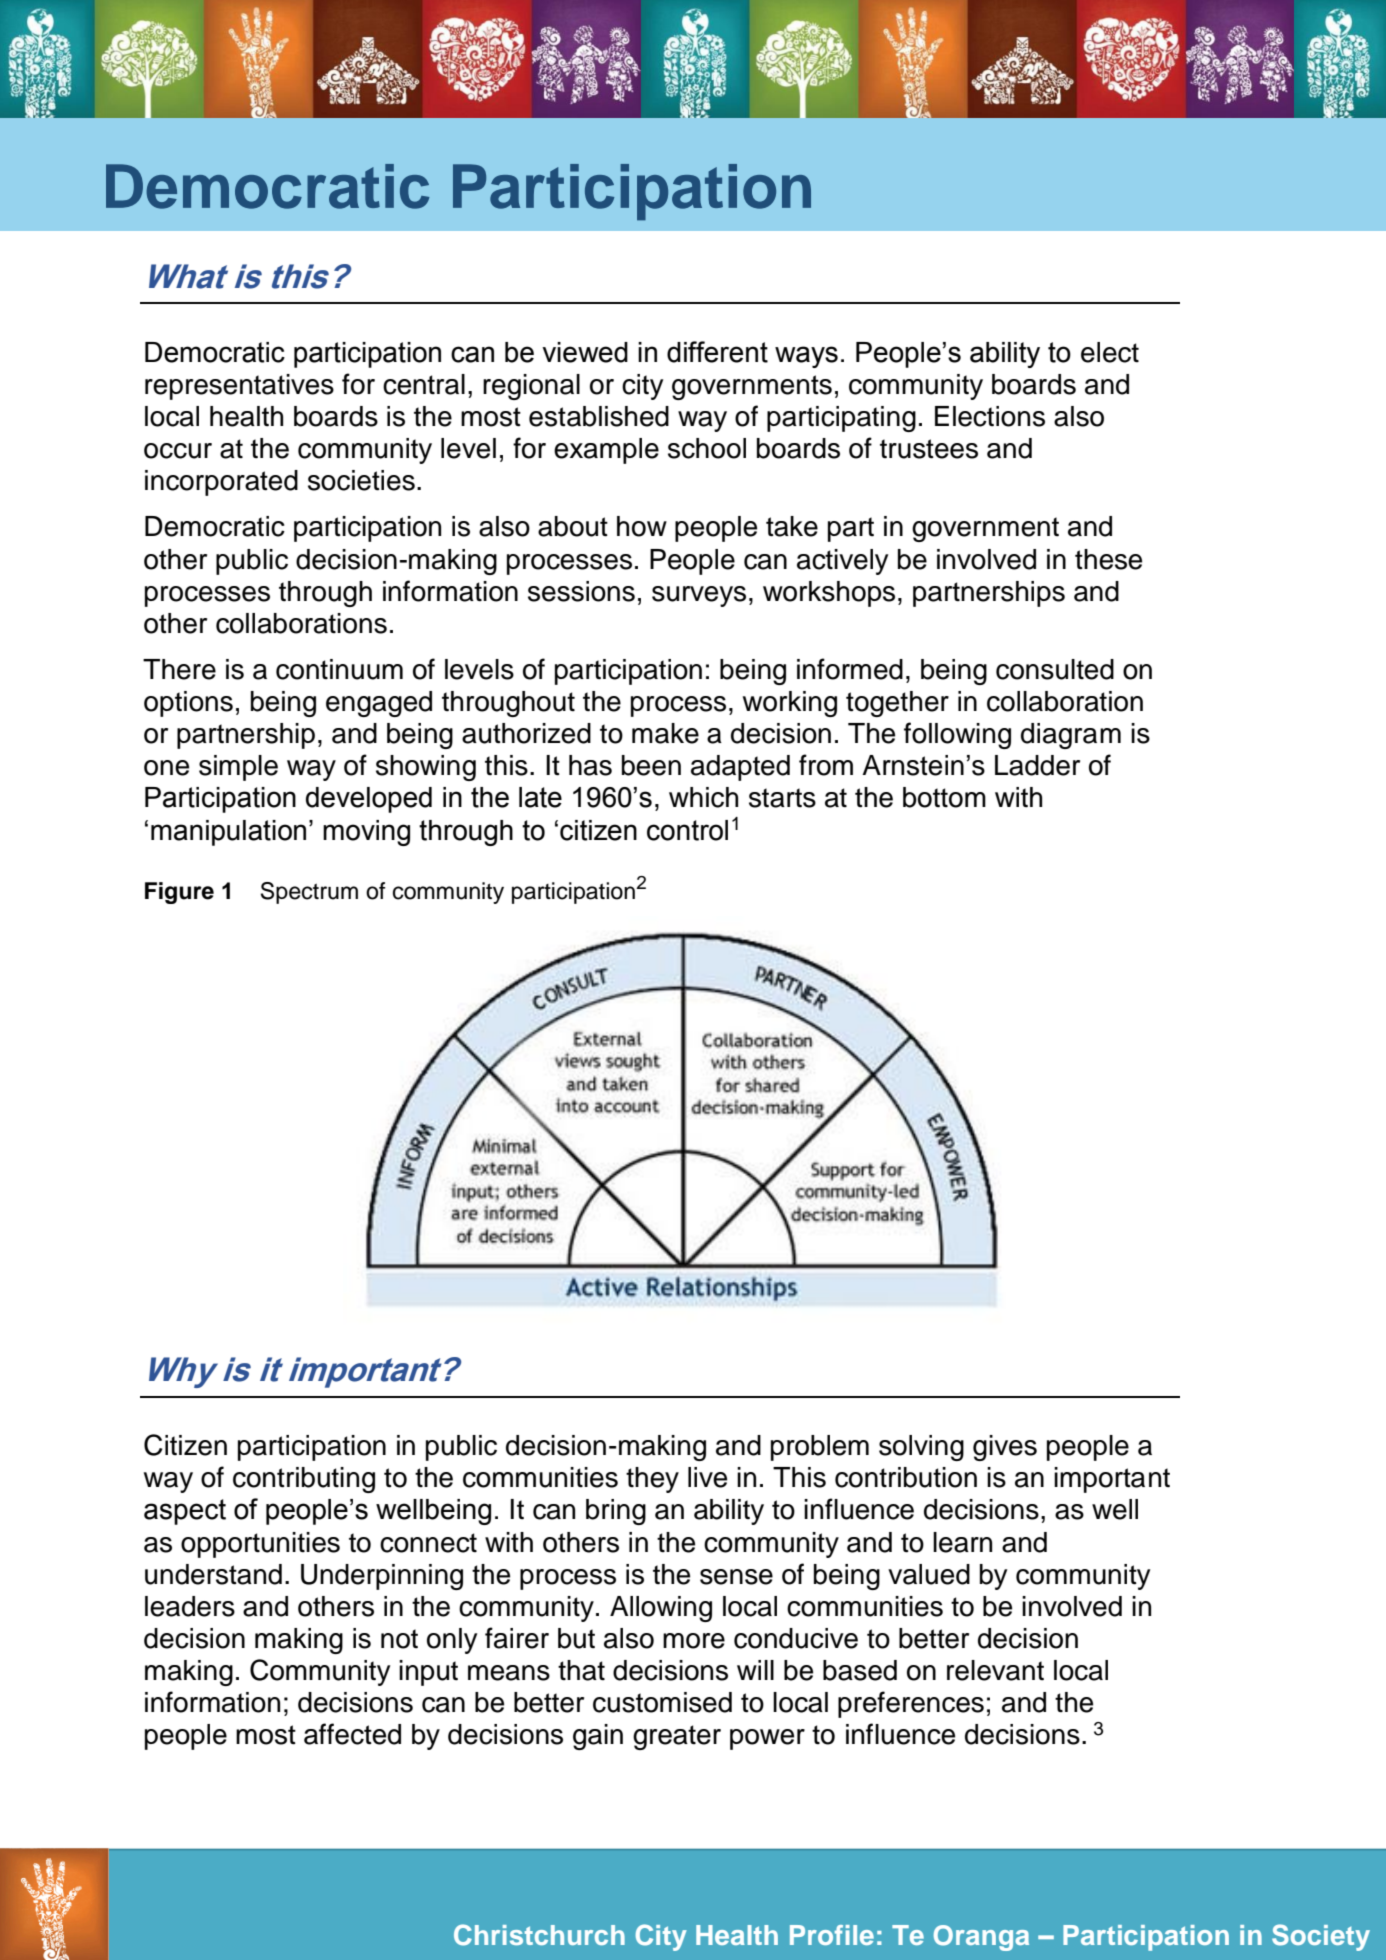 The image size is (1386, 1960). I want to click on these, so click(1108, 559).
